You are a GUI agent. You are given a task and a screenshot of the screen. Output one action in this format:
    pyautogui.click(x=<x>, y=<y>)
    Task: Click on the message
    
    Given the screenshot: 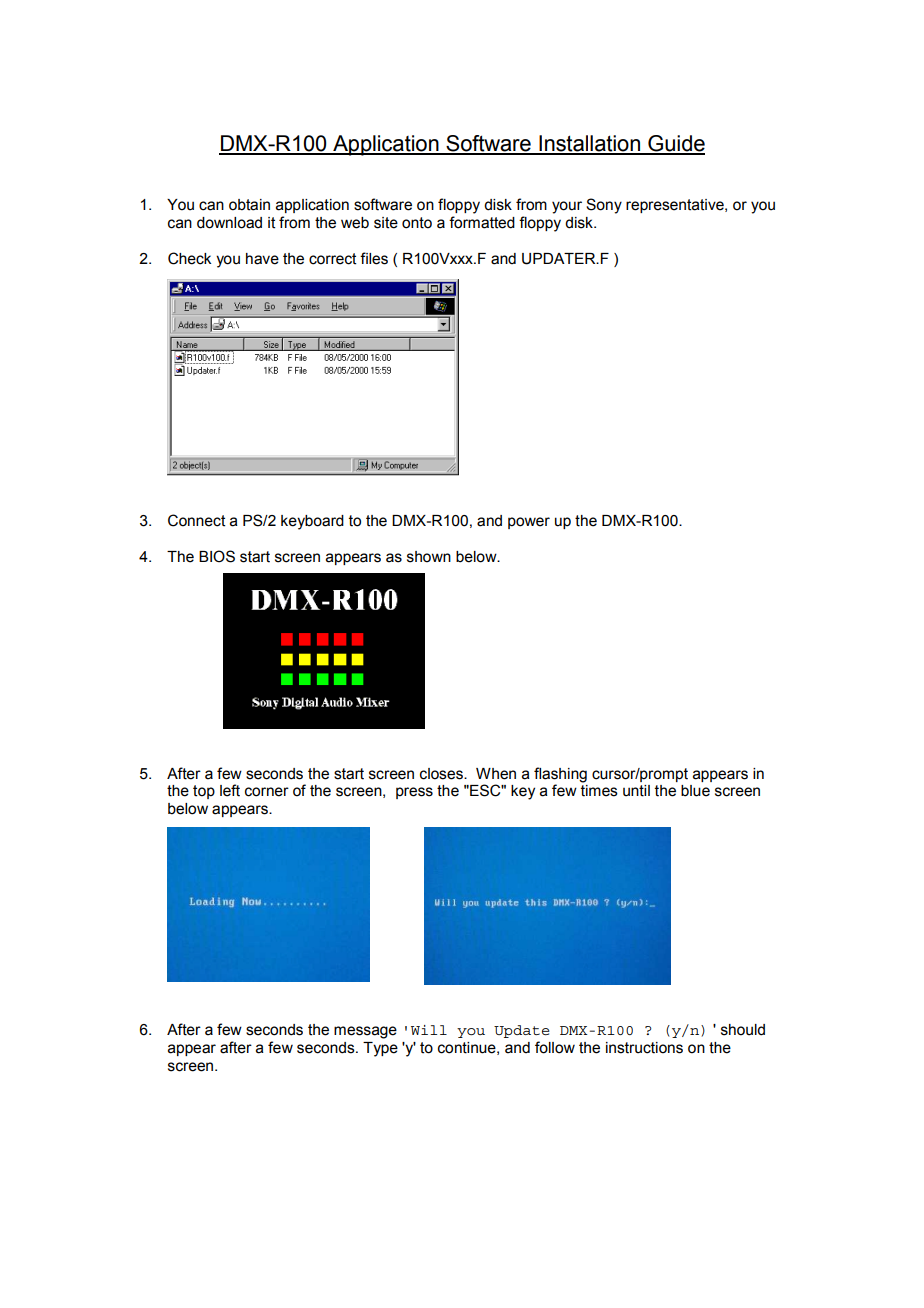 What is the action you would take?
    pyautogui.click(x=365, y=1032)
